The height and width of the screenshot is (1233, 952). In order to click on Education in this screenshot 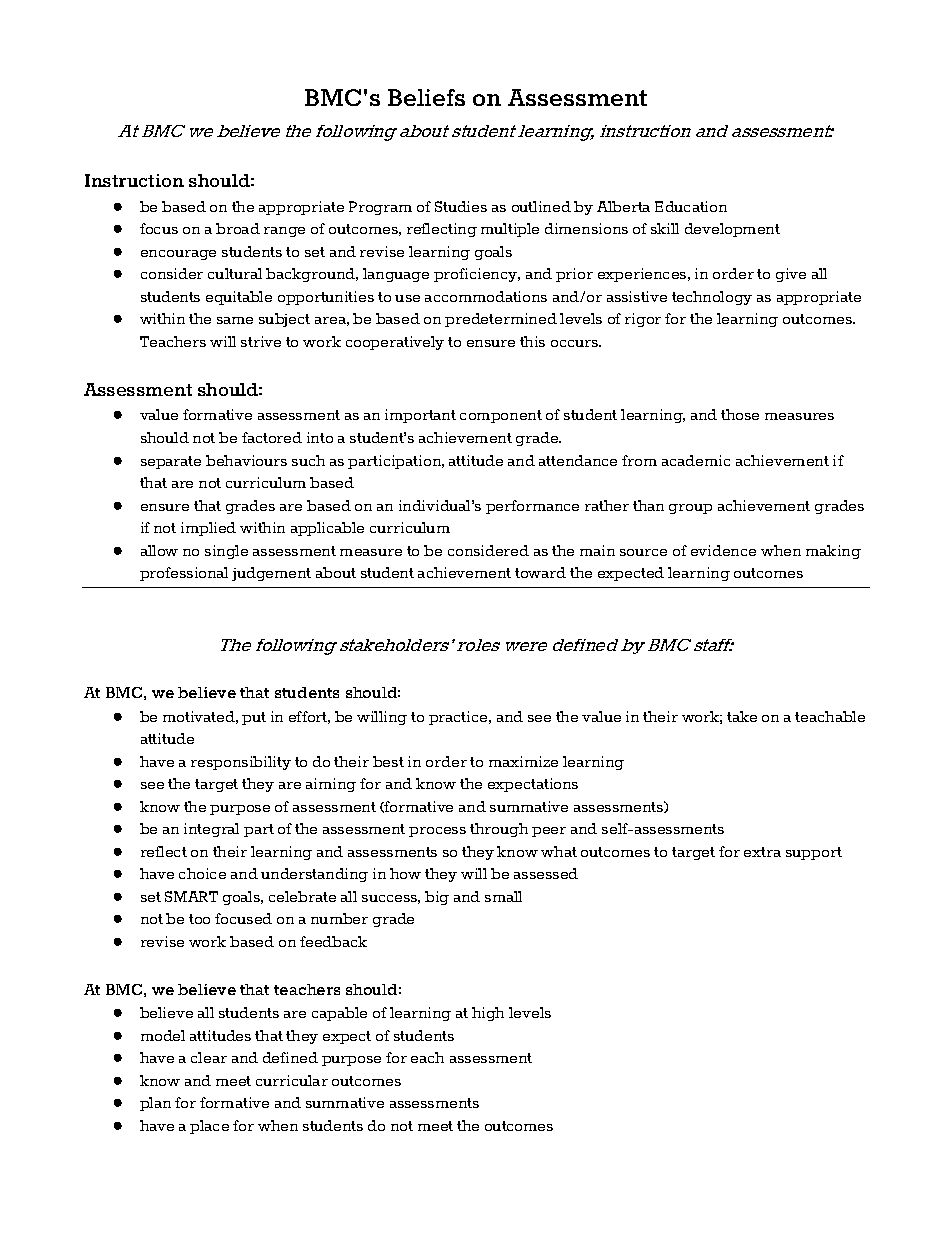, I will do `click(691, 206)`.
